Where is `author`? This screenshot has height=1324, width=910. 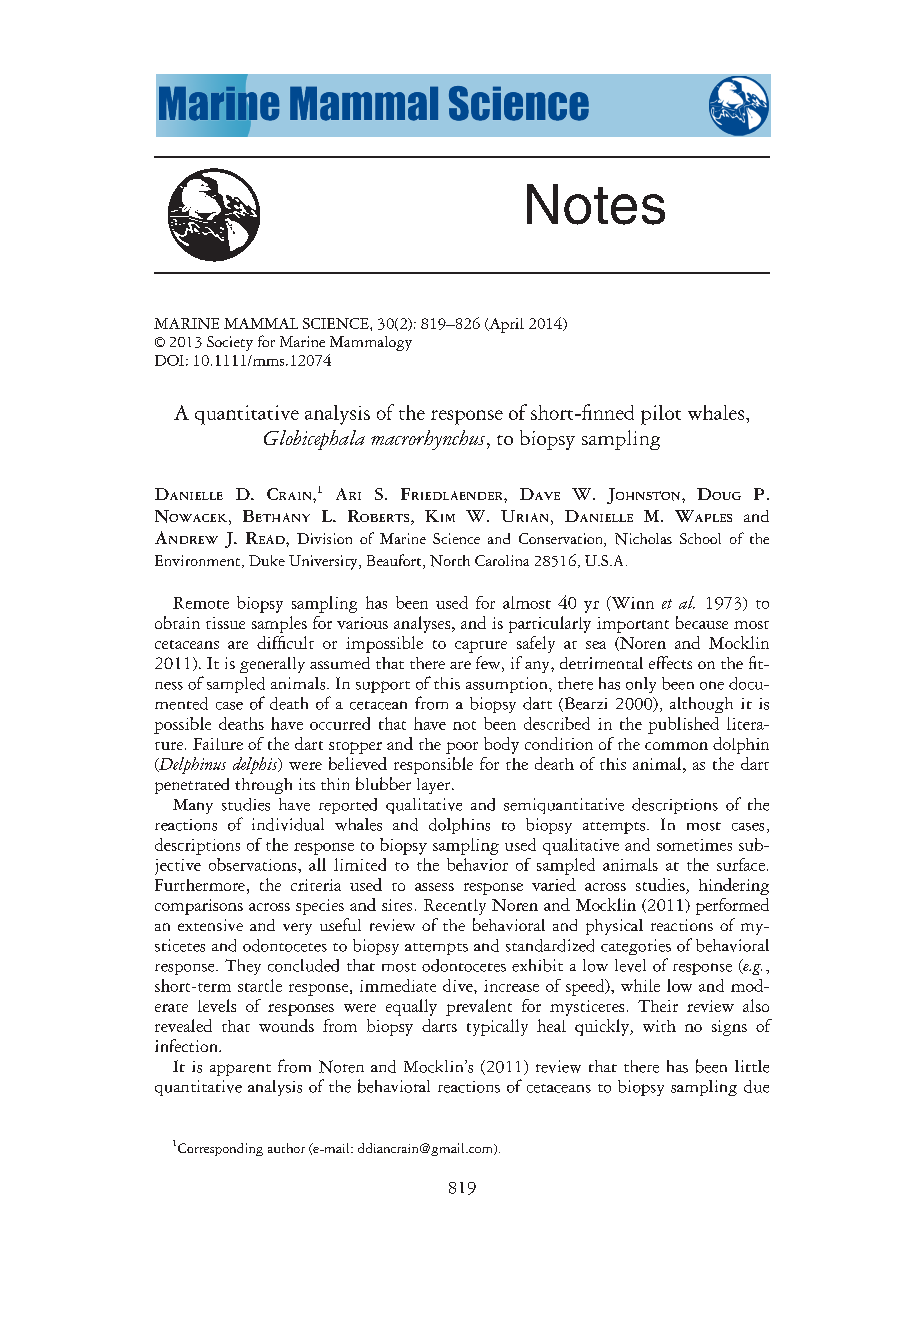
author is located at coordinates (286, 1148).
